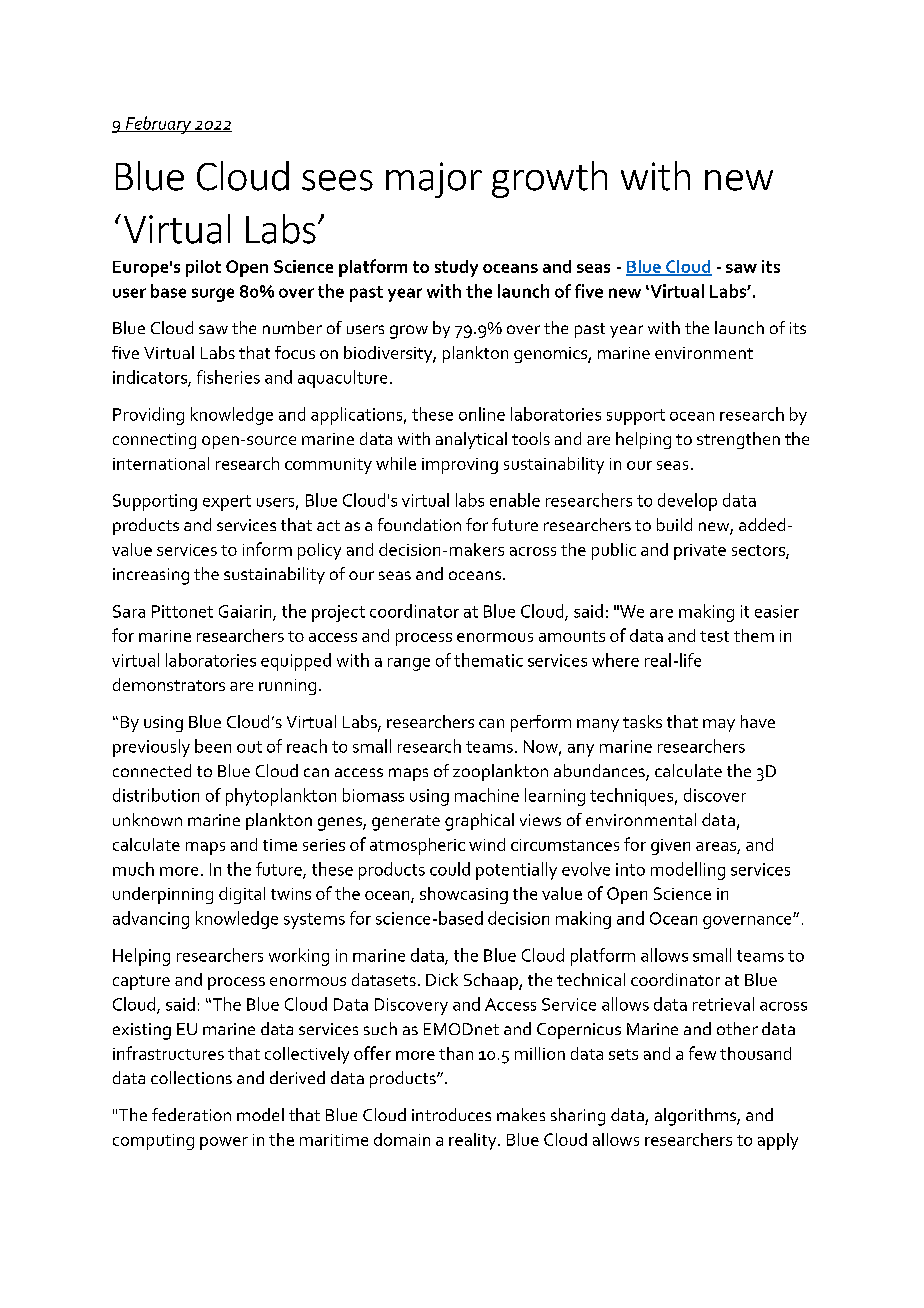 Image resolution: width=924 pixels, height=1308 pixels. I want to click on February, so click(158, 125).
